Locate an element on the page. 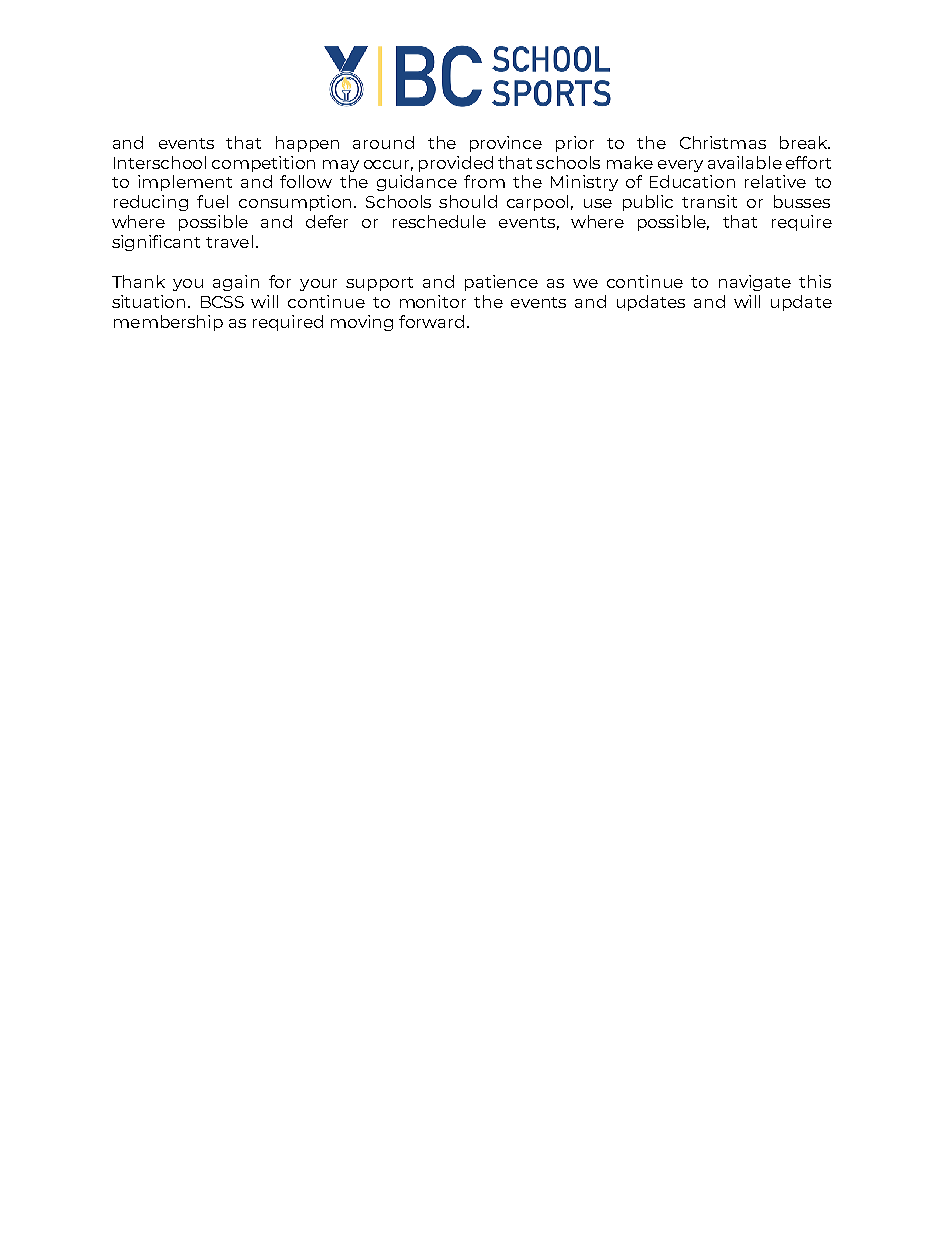  from is located at coordinates (484, 181).
